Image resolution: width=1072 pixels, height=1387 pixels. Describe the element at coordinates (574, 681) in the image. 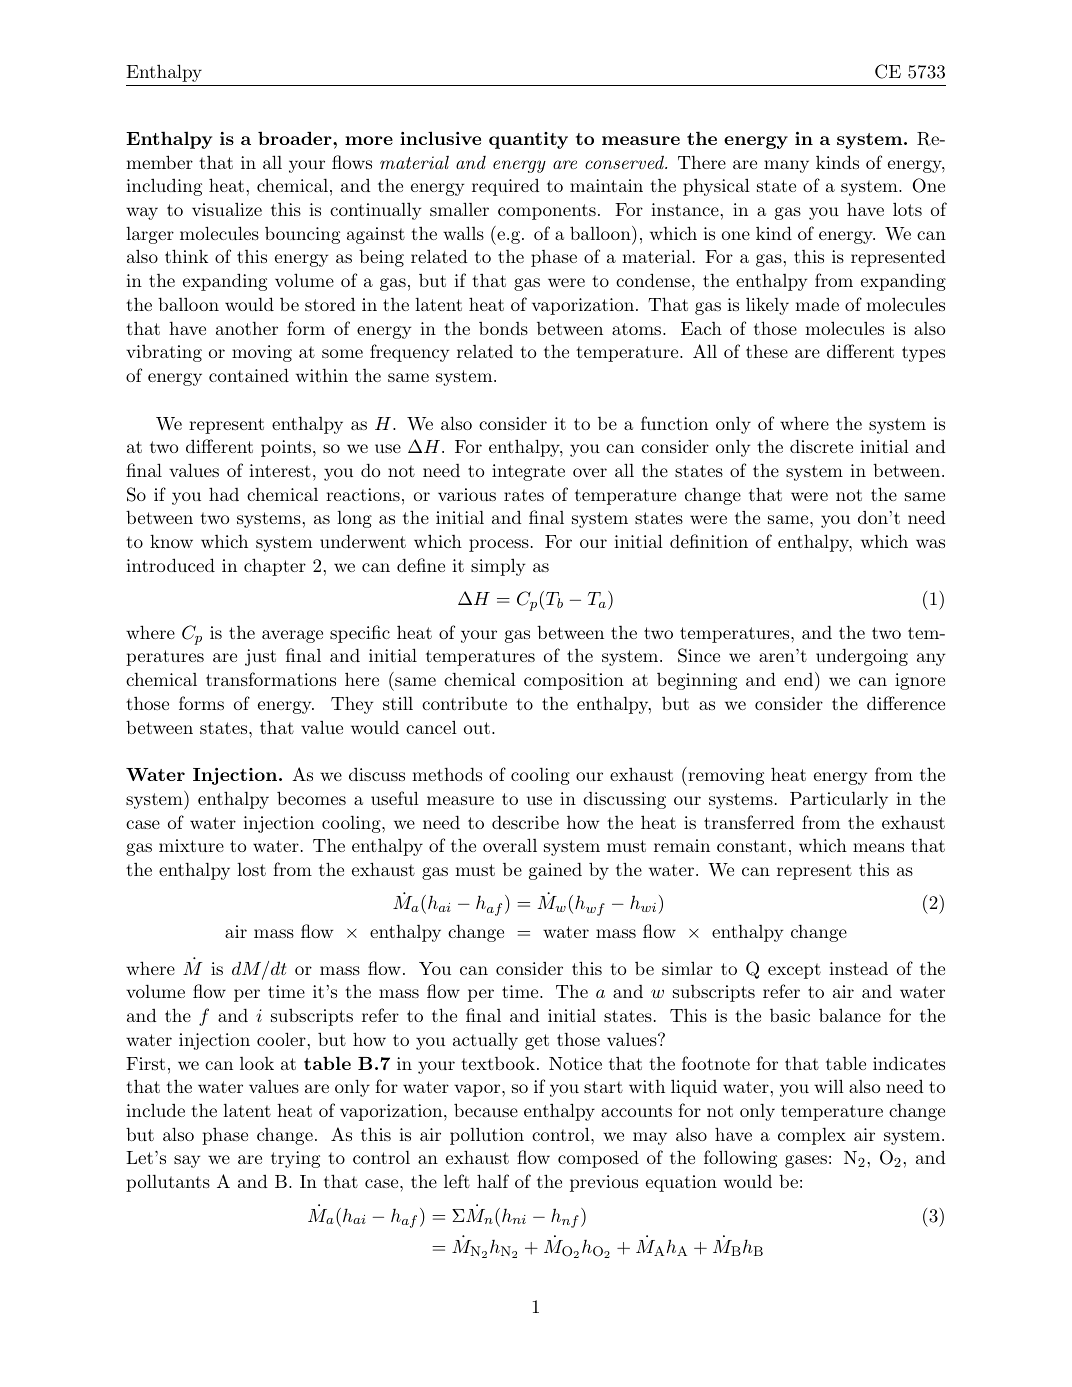

I see `composition` at that location.
